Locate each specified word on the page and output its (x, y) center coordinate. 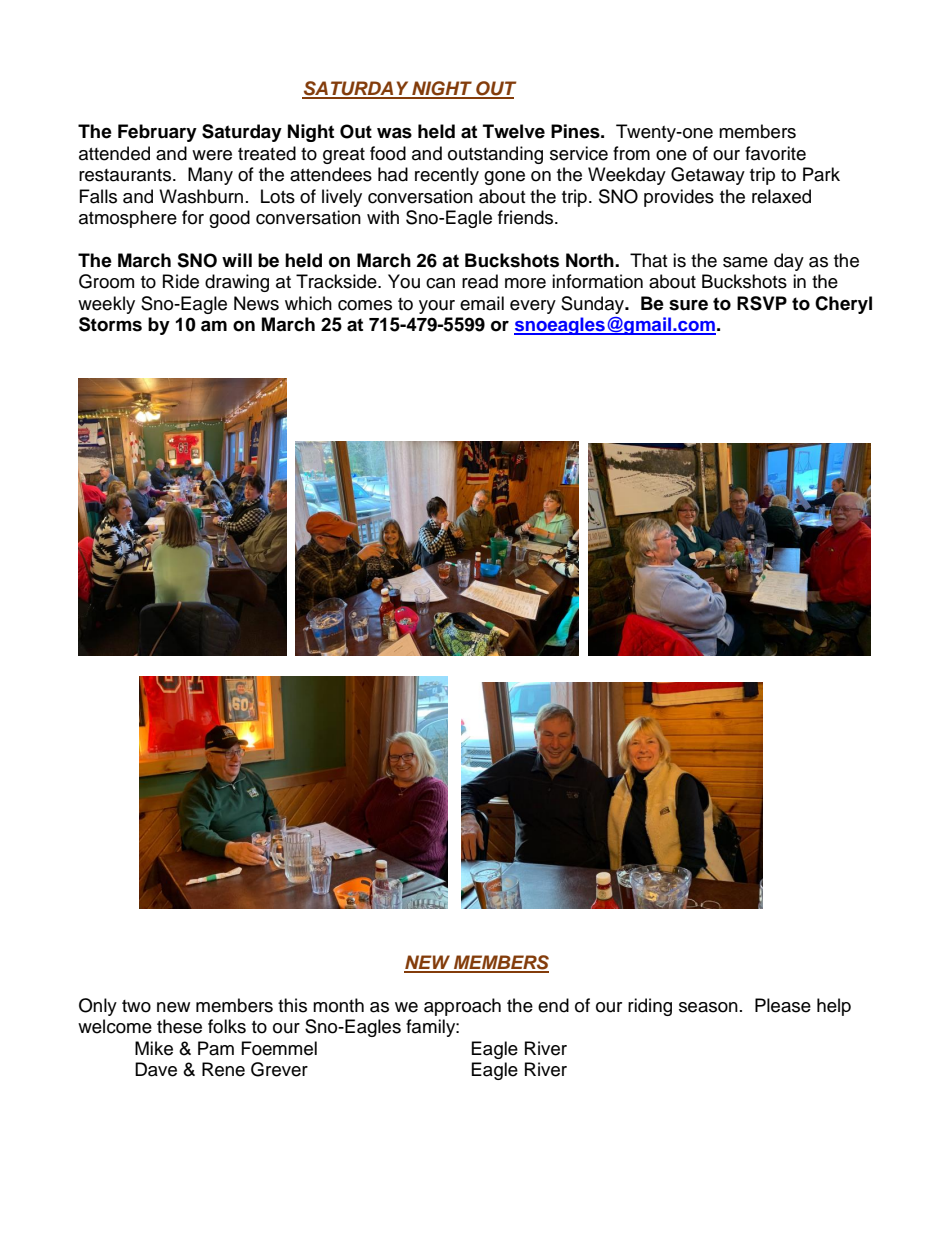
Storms (110, 324)
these (179, 1026)
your (437, 307)
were (212, 155)
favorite (775, 153)
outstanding (495, 155)
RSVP (762, 303)
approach (462, 1007)
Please (783, 1005)
